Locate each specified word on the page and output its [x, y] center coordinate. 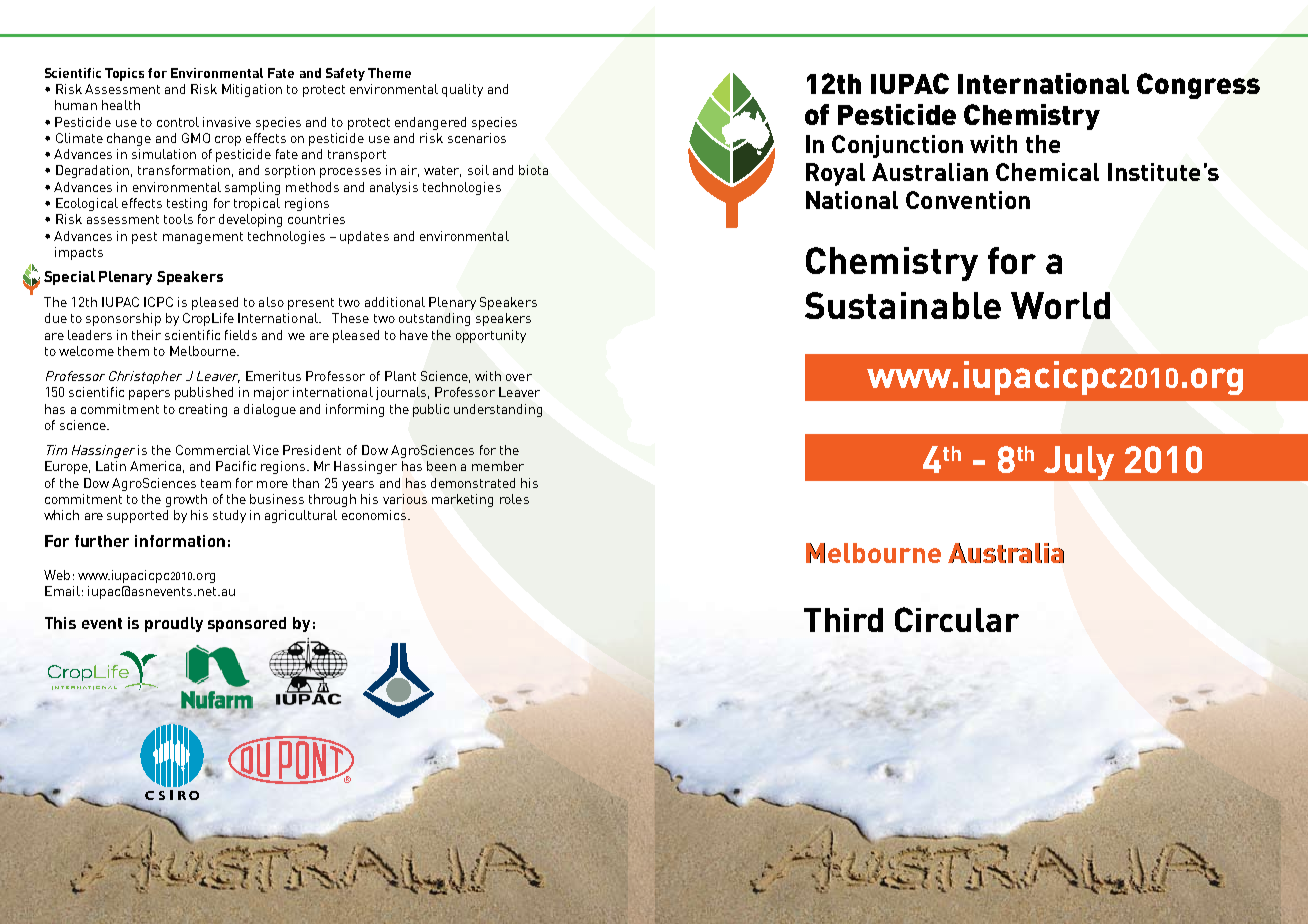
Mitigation [252, 90]
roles [514, 499]
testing [187, 204]
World [1060, 305]
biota [533, 170]
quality [462, 90]
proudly [174, 624]
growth [186, 500]
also [271, 302]
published [204, 393]
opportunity [491, 336]
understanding [498, 410]
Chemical [1047, 172]
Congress [1198, 86]
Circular [957, 619]
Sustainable [903, 305]
